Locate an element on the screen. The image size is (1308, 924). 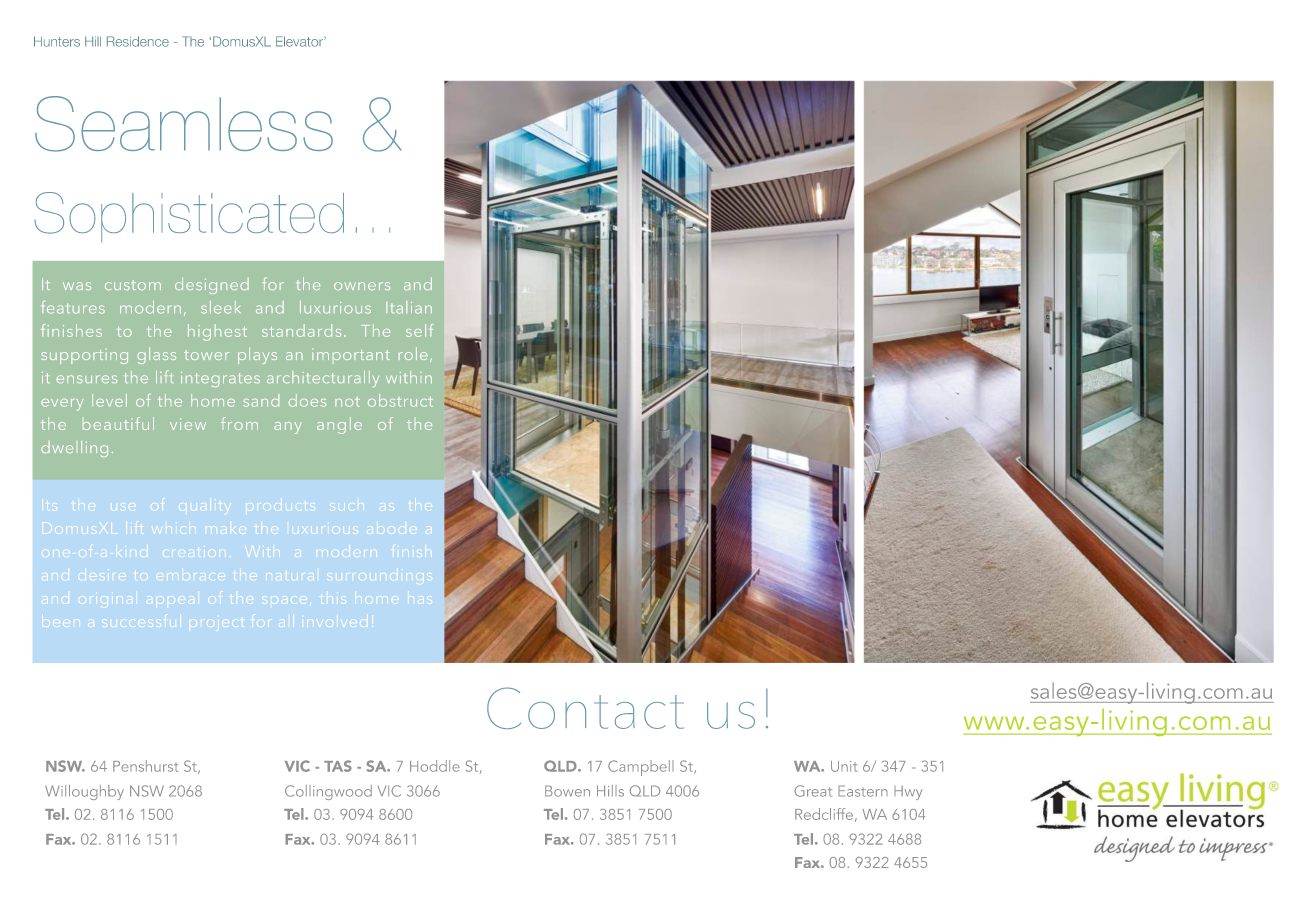
Bowen is located at coordinates (567, 791).
